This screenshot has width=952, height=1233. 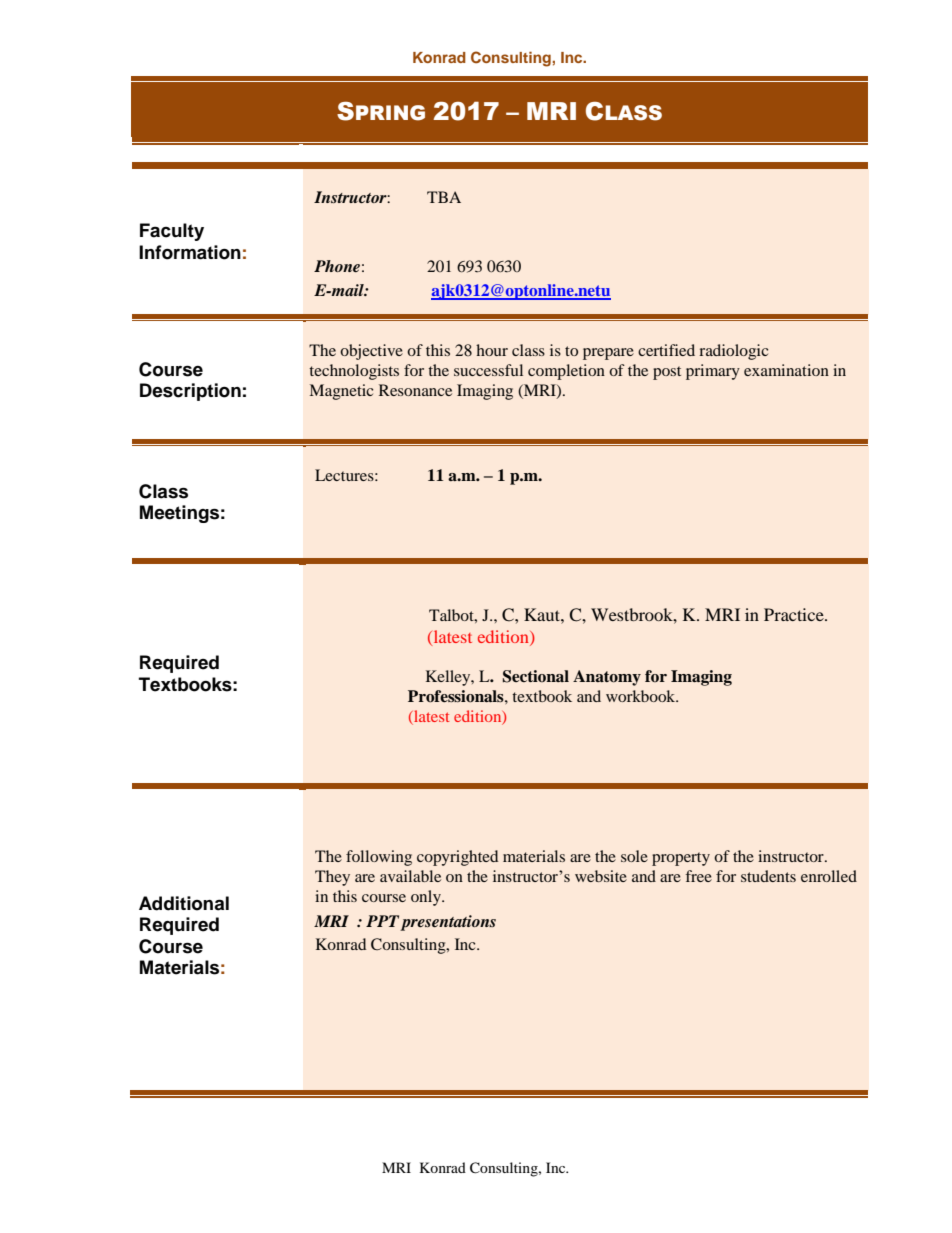 I want to click on Faculty, so click(x=172, y=232).
